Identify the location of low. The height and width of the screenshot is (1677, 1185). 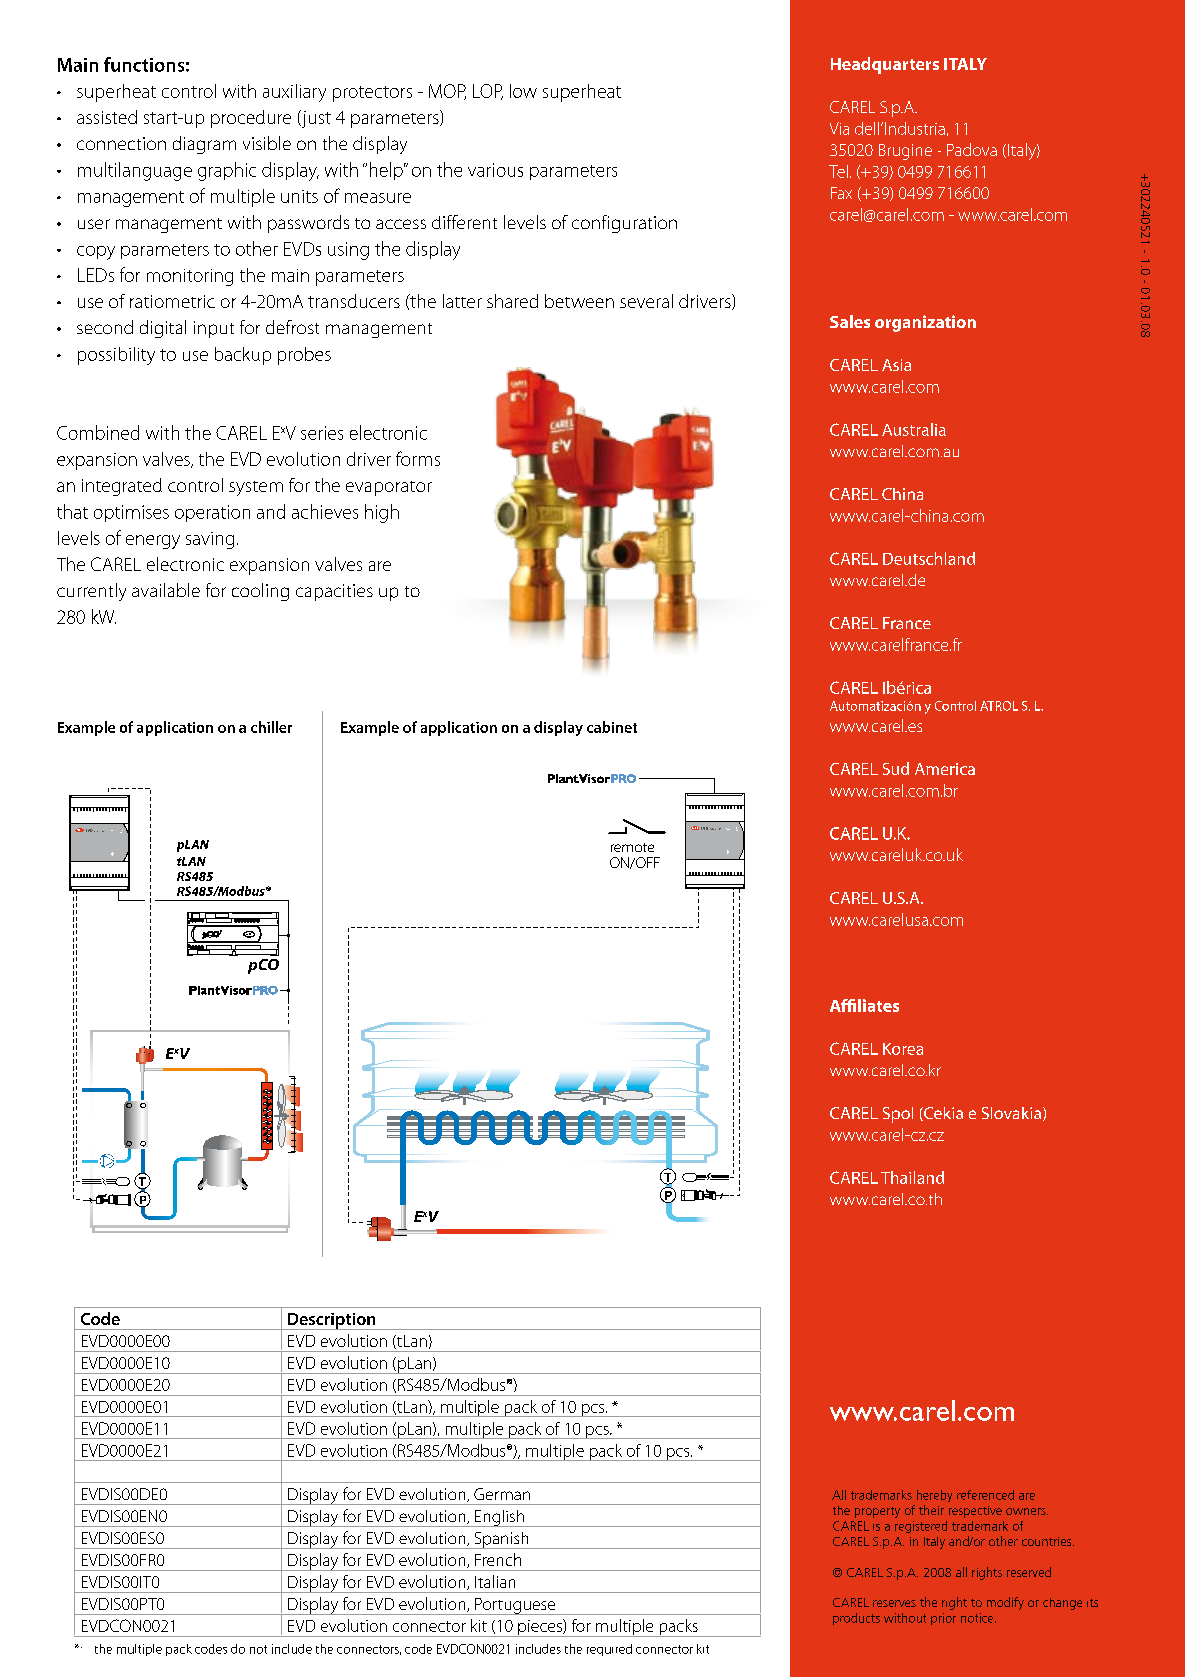
(523, 91).
